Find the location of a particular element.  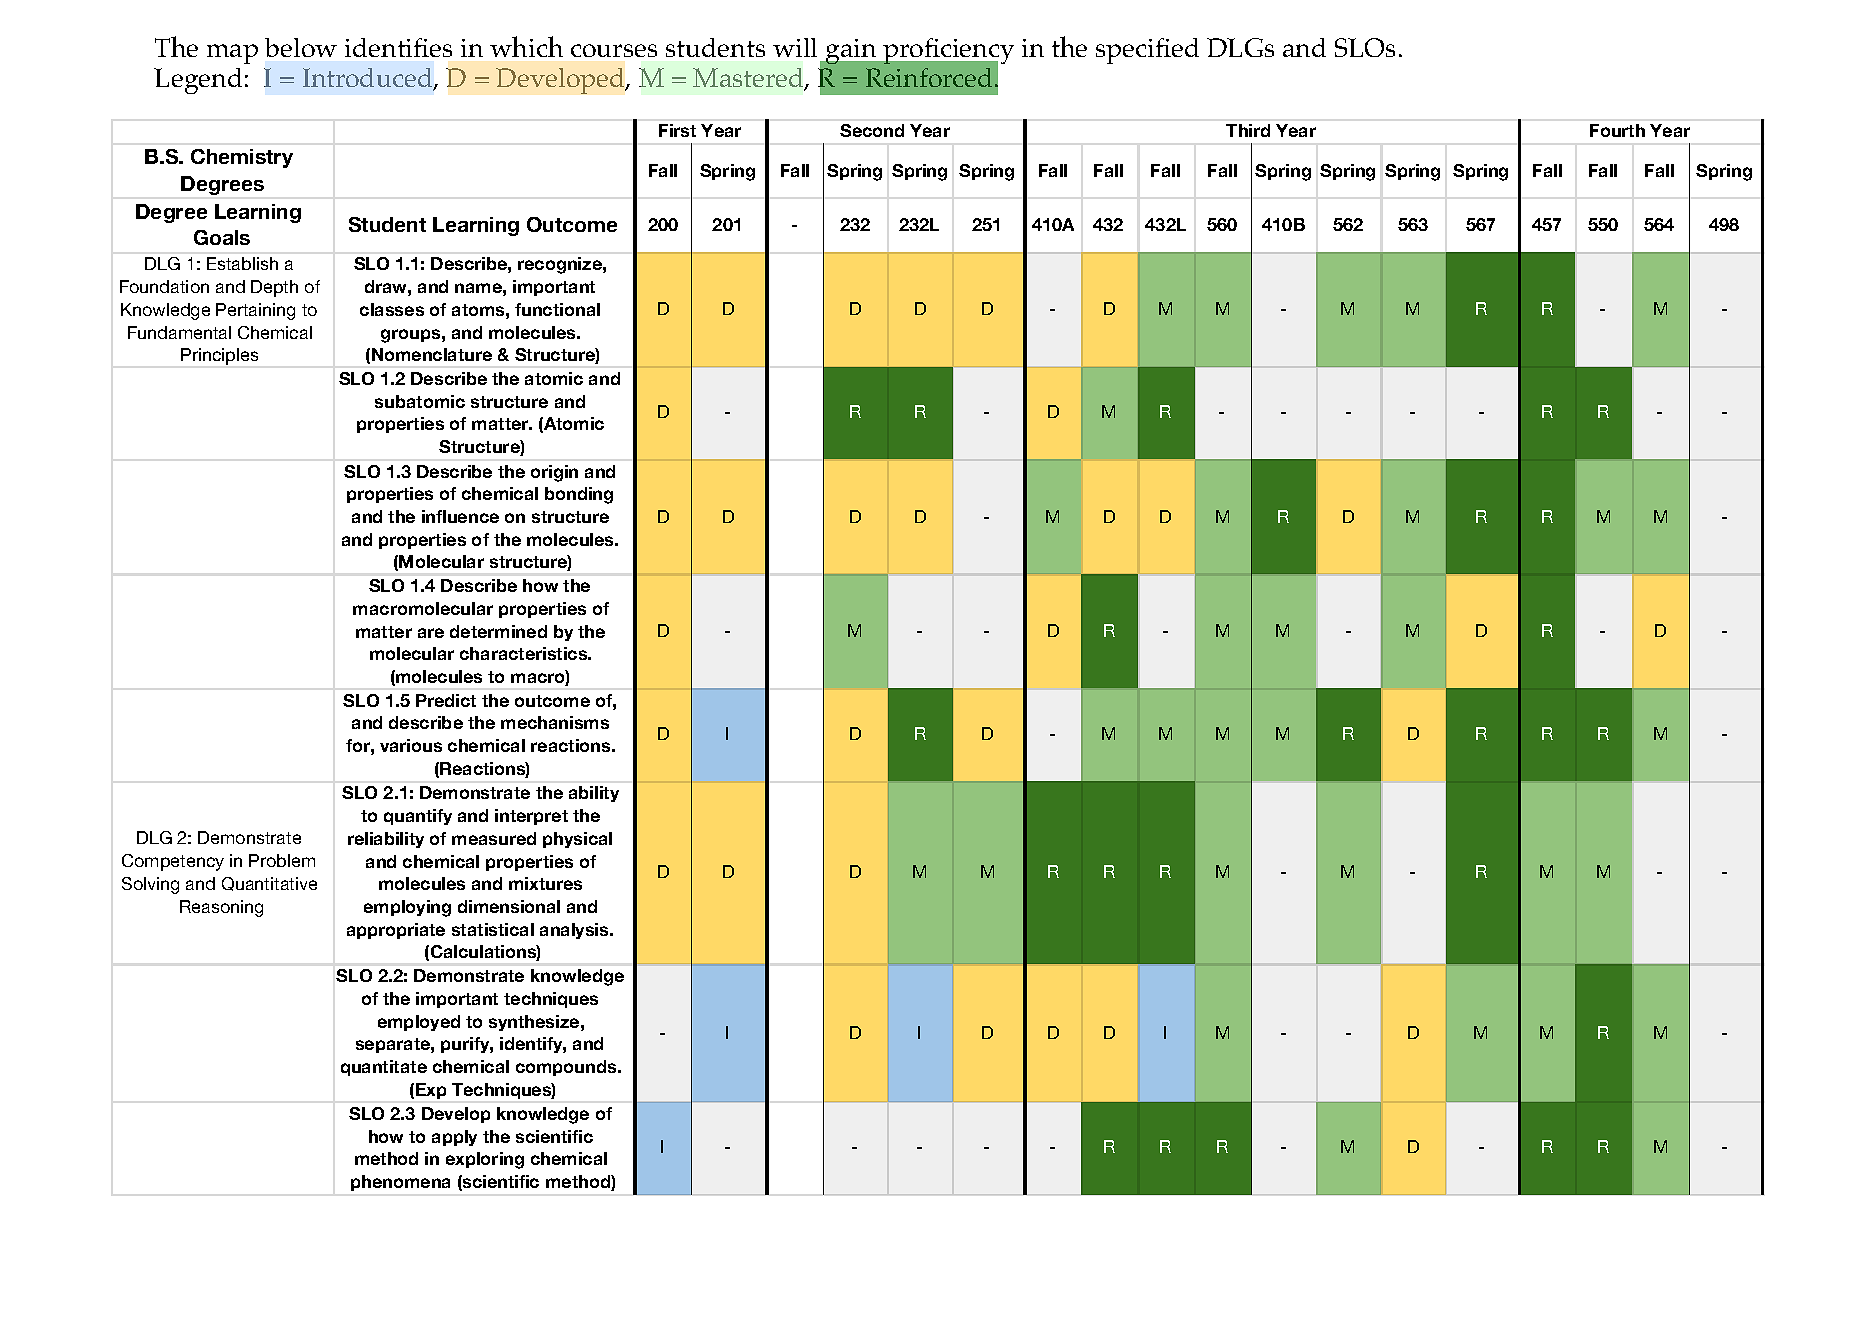

compounds is located at coordinates (567, 1068).
